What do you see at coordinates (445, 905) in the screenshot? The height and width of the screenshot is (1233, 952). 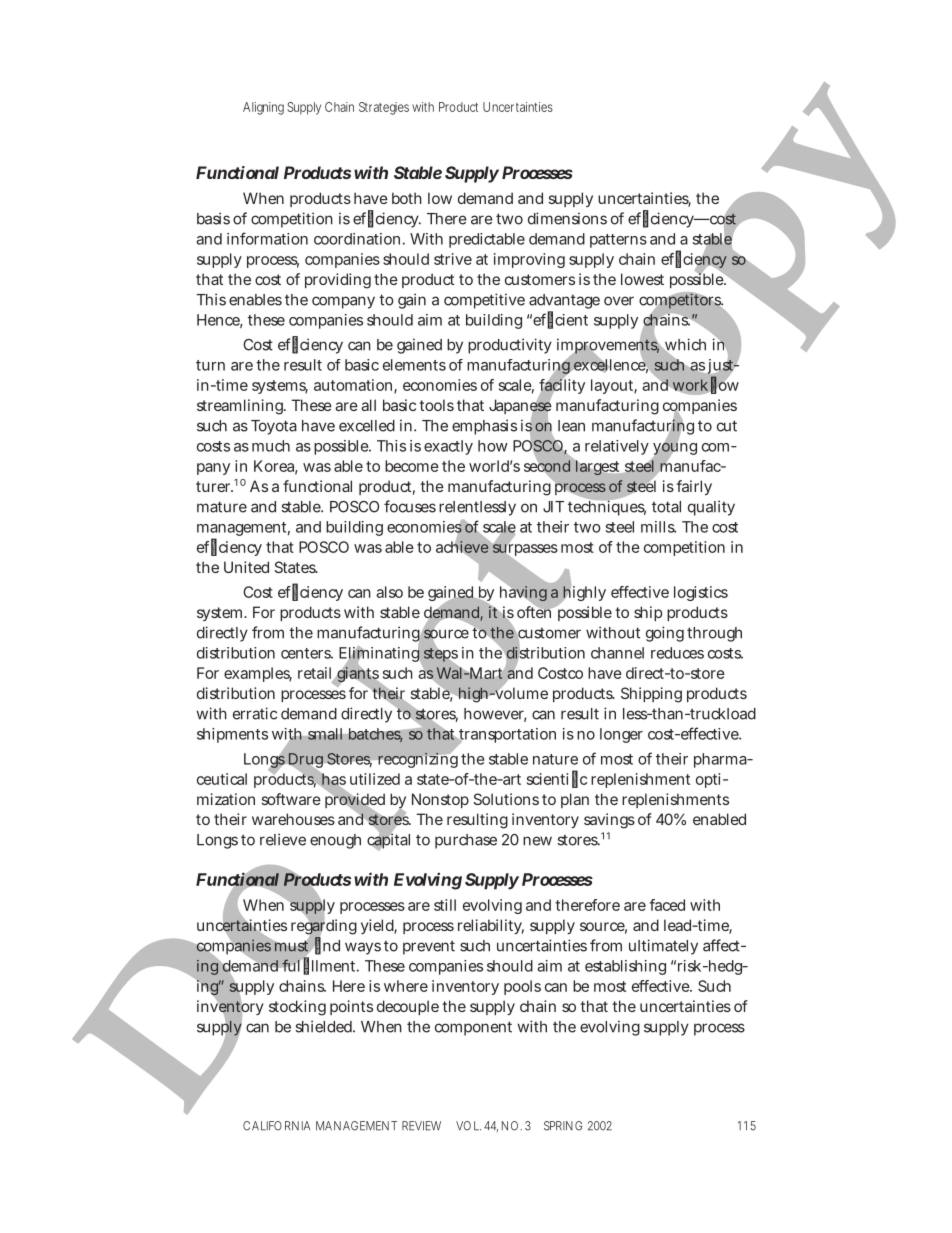 I see `still` at bounding box center [445, 905].
